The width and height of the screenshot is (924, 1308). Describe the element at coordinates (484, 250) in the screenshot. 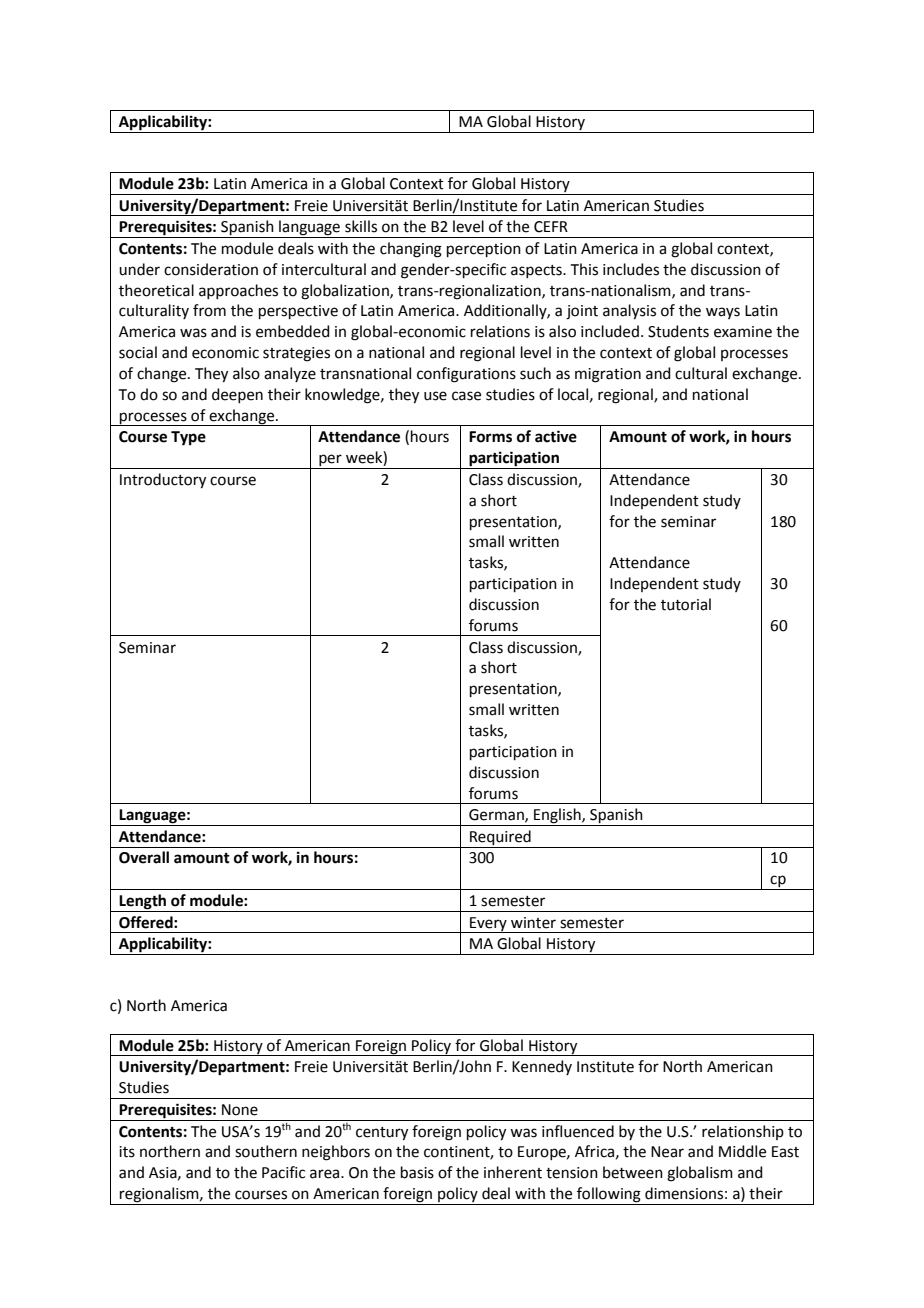

I see `perception` at that location.
